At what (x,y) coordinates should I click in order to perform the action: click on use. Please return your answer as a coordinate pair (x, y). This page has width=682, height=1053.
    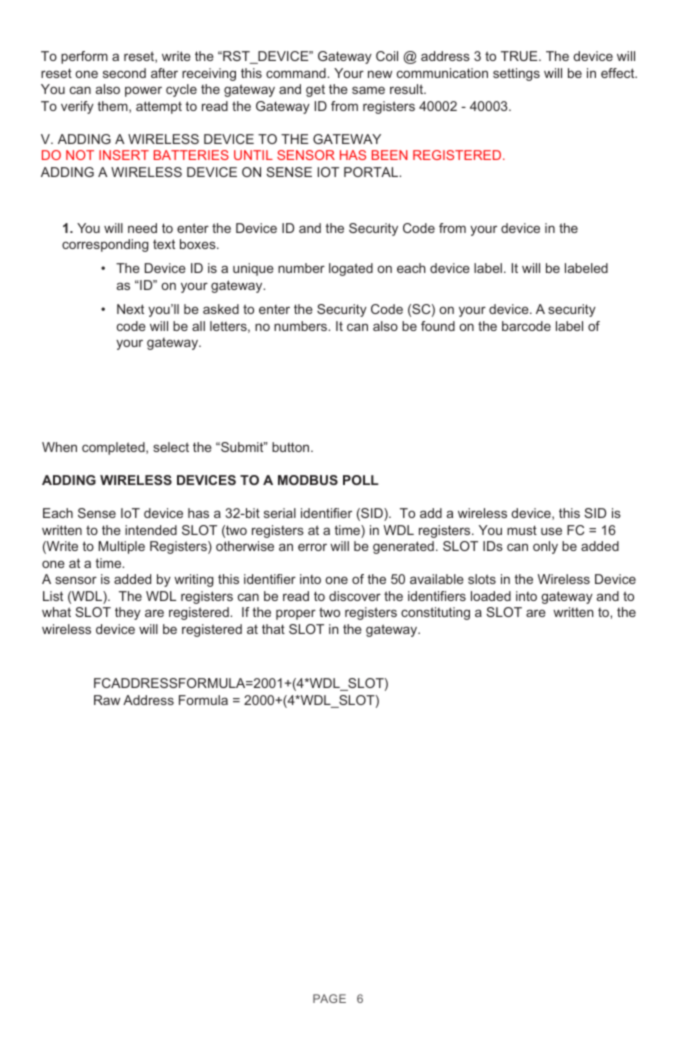
    Looking at the image, I should click on (551, 531).
